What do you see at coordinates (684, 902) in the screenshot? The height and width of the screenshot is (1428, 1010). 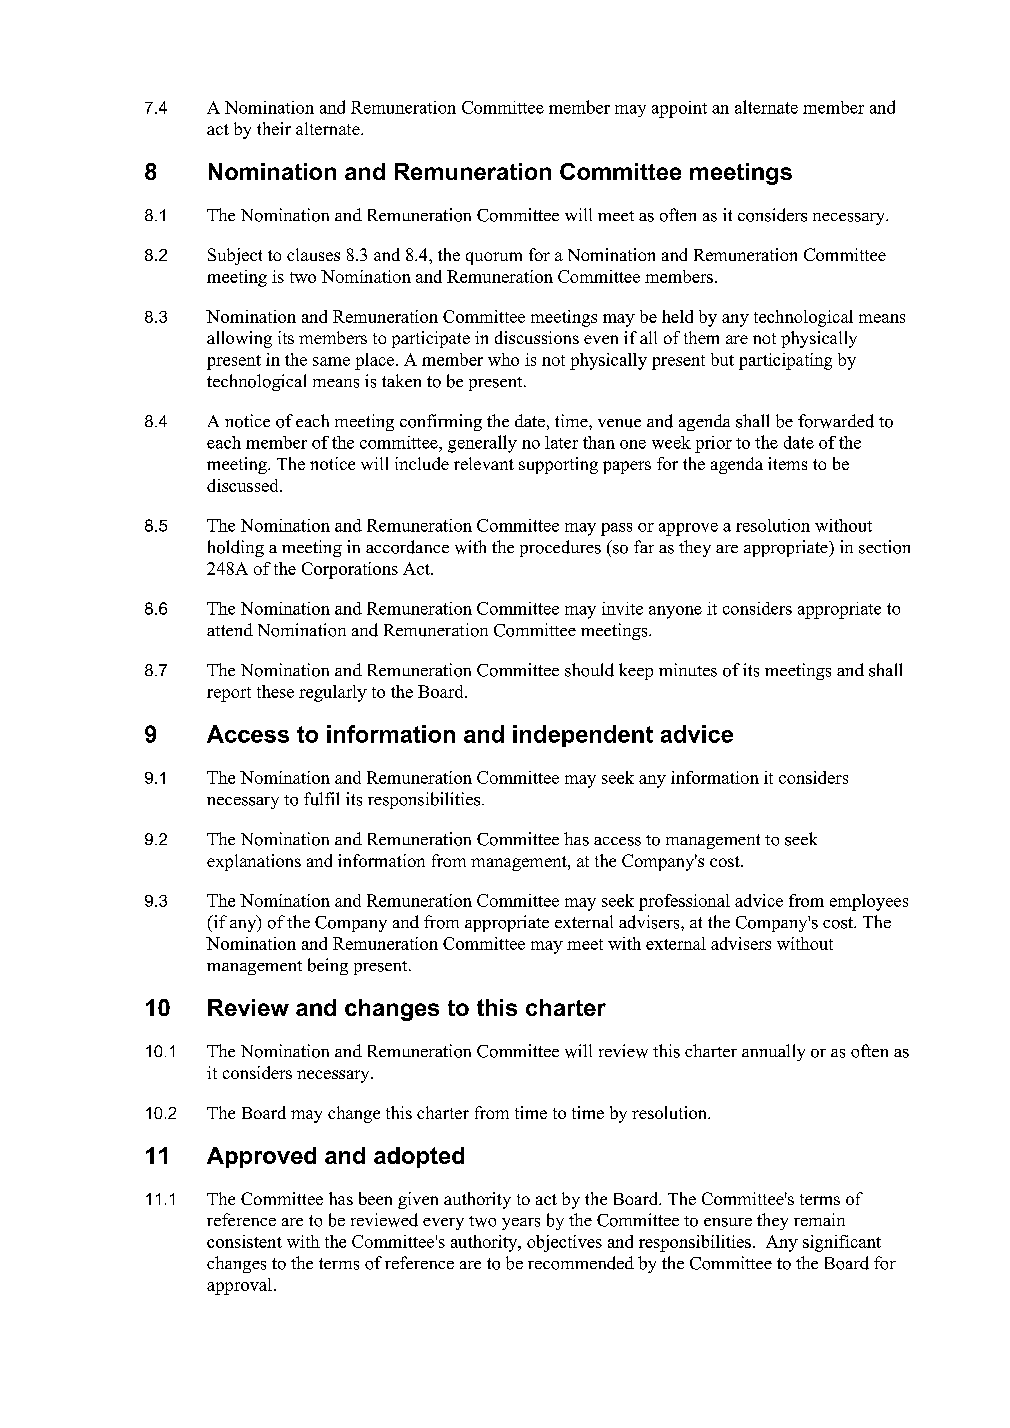 I see `professional` at bounding box center [684, 902].
